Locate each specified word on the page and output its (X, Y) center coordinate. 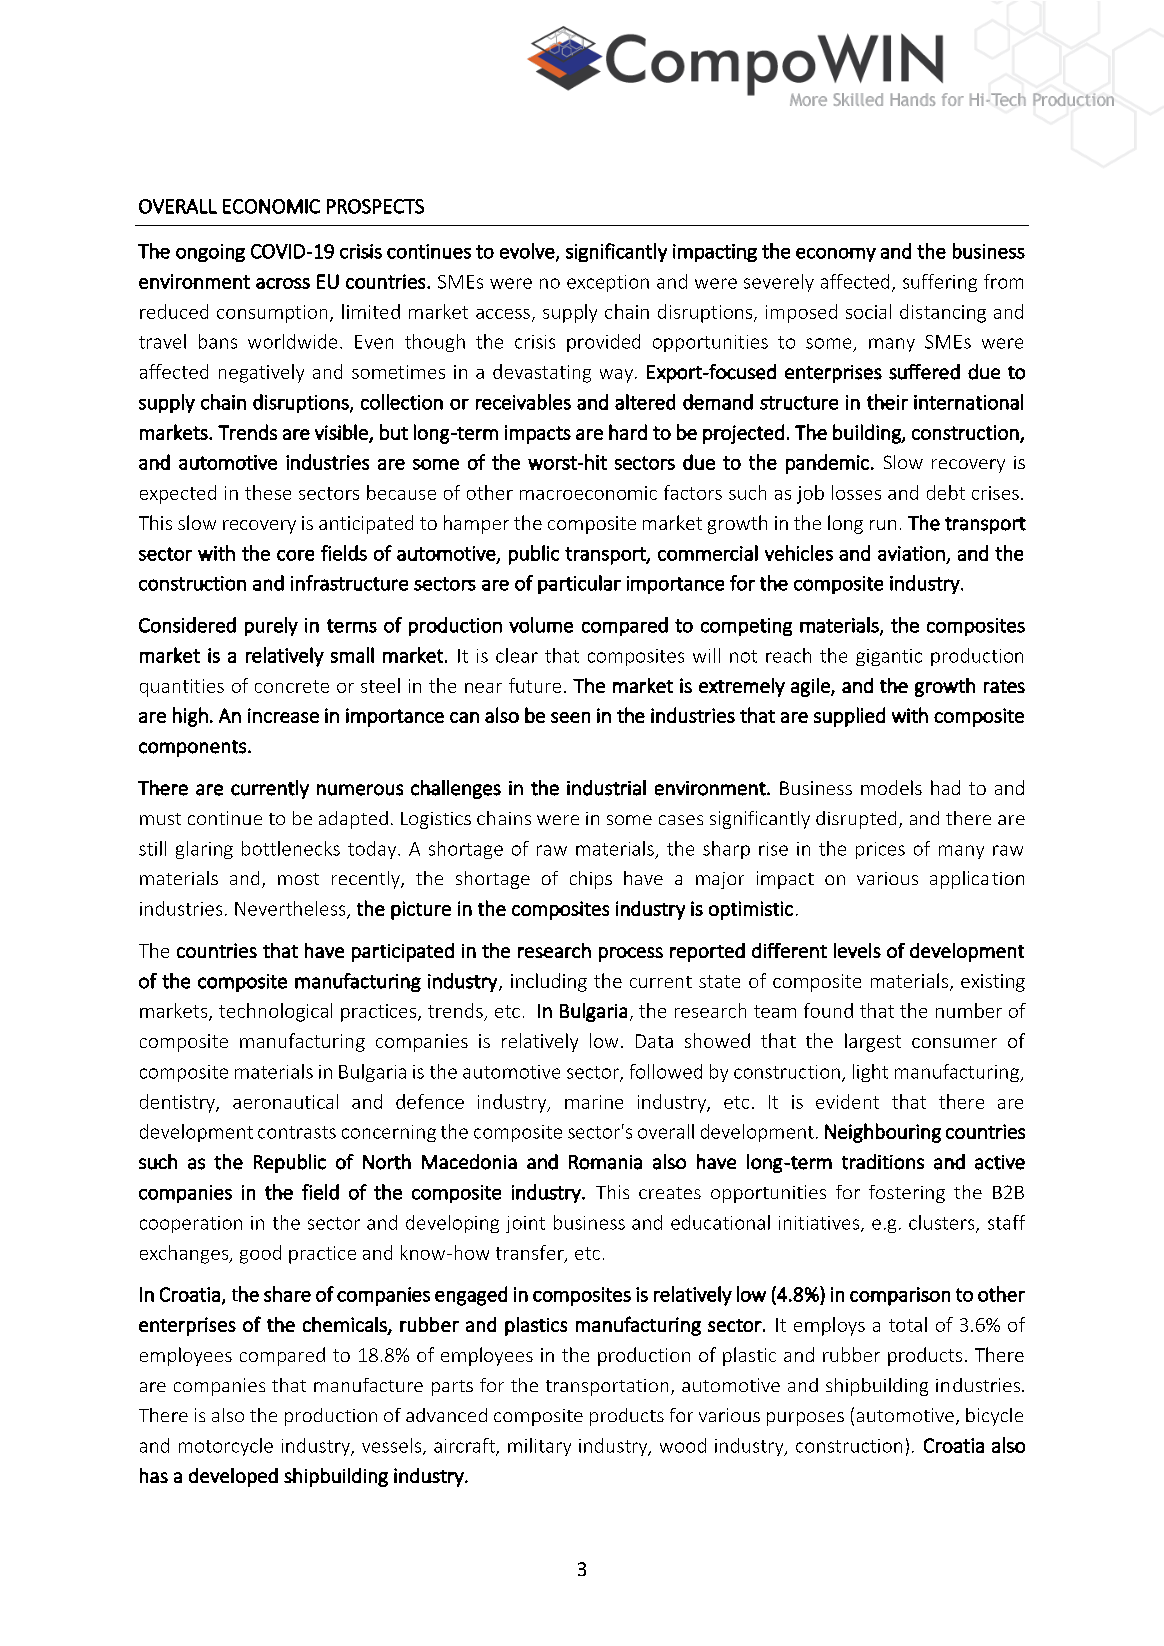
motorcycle (226, 1447)
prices (880, 850)
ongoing (210, 253)
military (539, 1447)
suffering (940, 283)
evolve (528, 252)
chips (591, 880)
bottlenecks (291, 848)
